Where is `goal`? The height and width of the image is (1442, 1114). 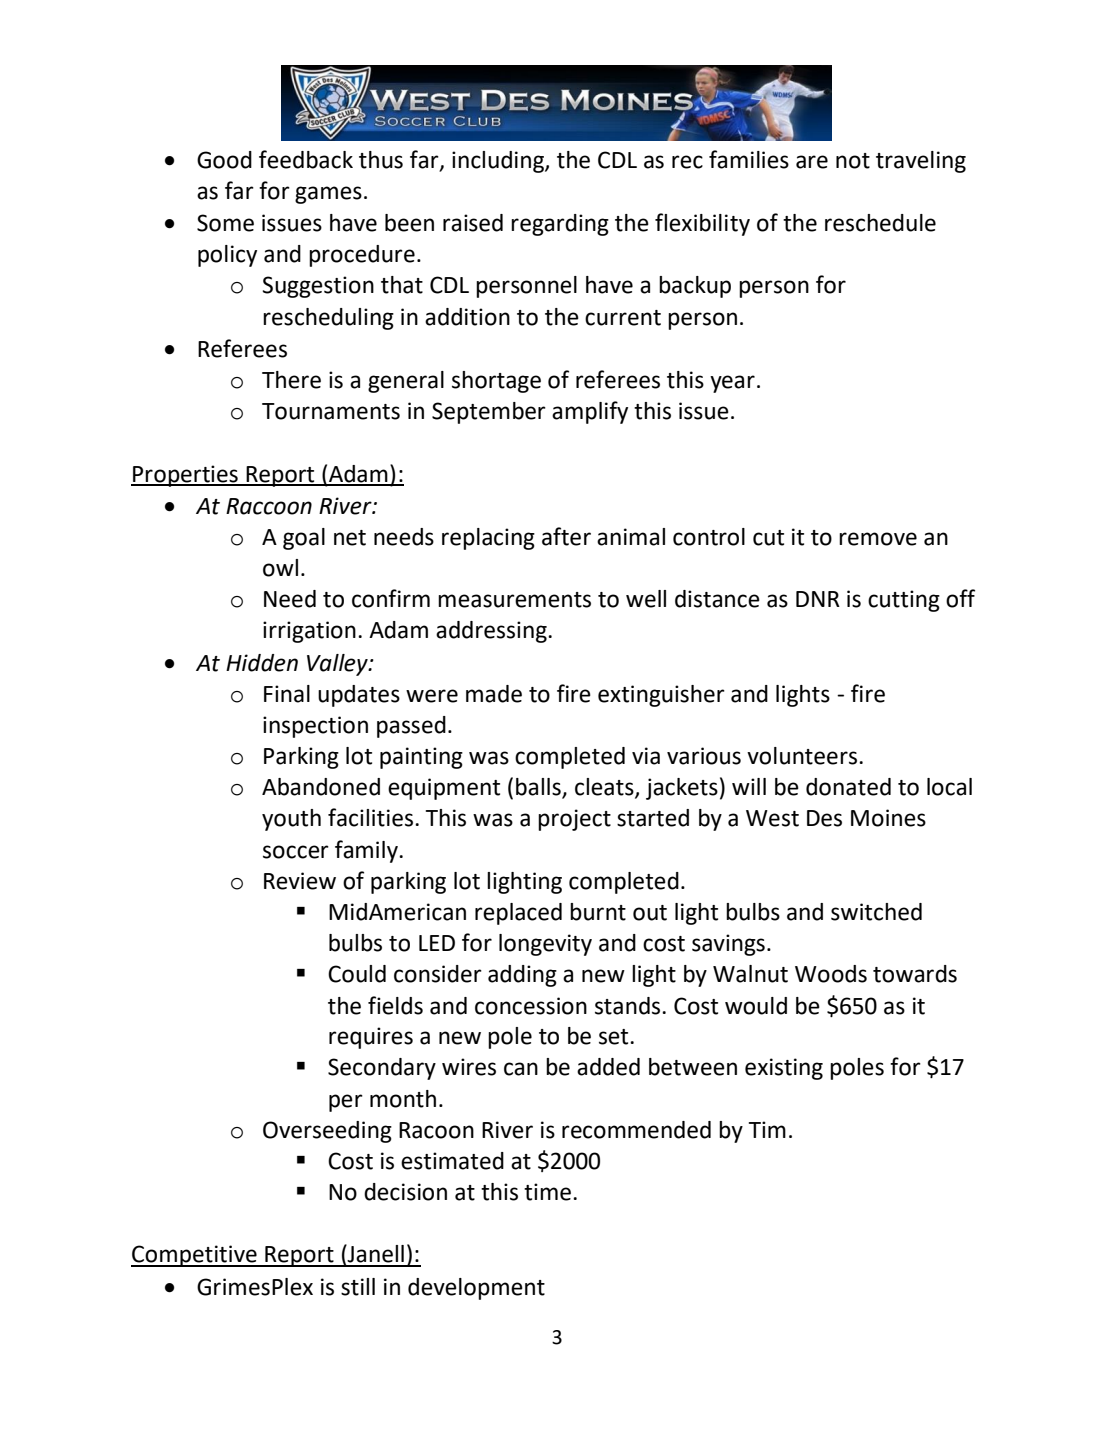 goal is located at coordinates (304, 539).
